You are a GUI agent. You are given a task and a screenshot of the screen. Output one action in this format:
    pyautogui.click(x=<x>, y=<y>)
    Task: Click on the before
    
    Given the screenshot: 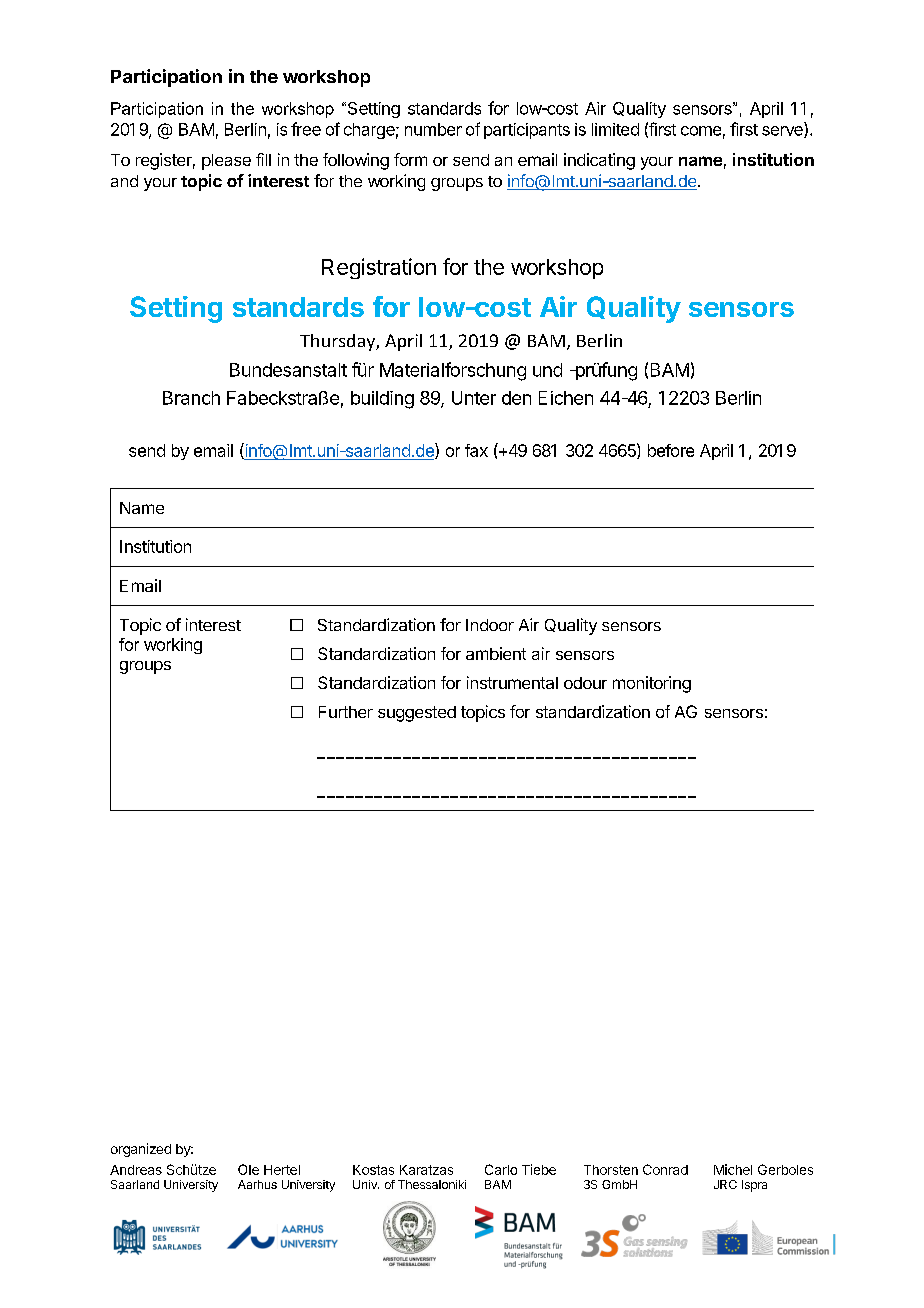 What is the action you would take?
    pyautogui.click(x=671, y=450)
